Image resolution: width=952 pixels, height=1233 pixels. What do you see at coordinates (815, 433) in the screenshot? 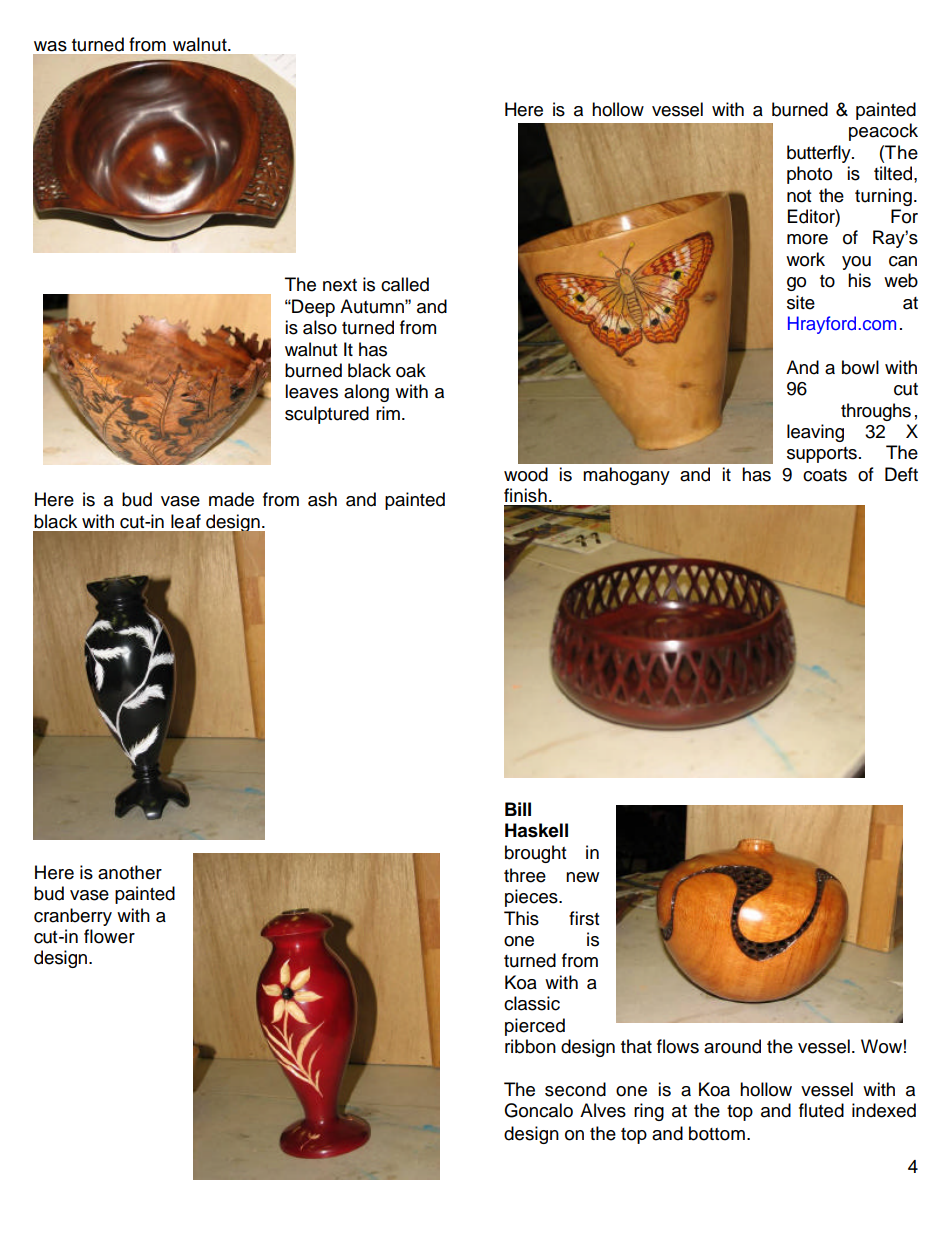
I see `leaving` at bounding box center [815, 433].
